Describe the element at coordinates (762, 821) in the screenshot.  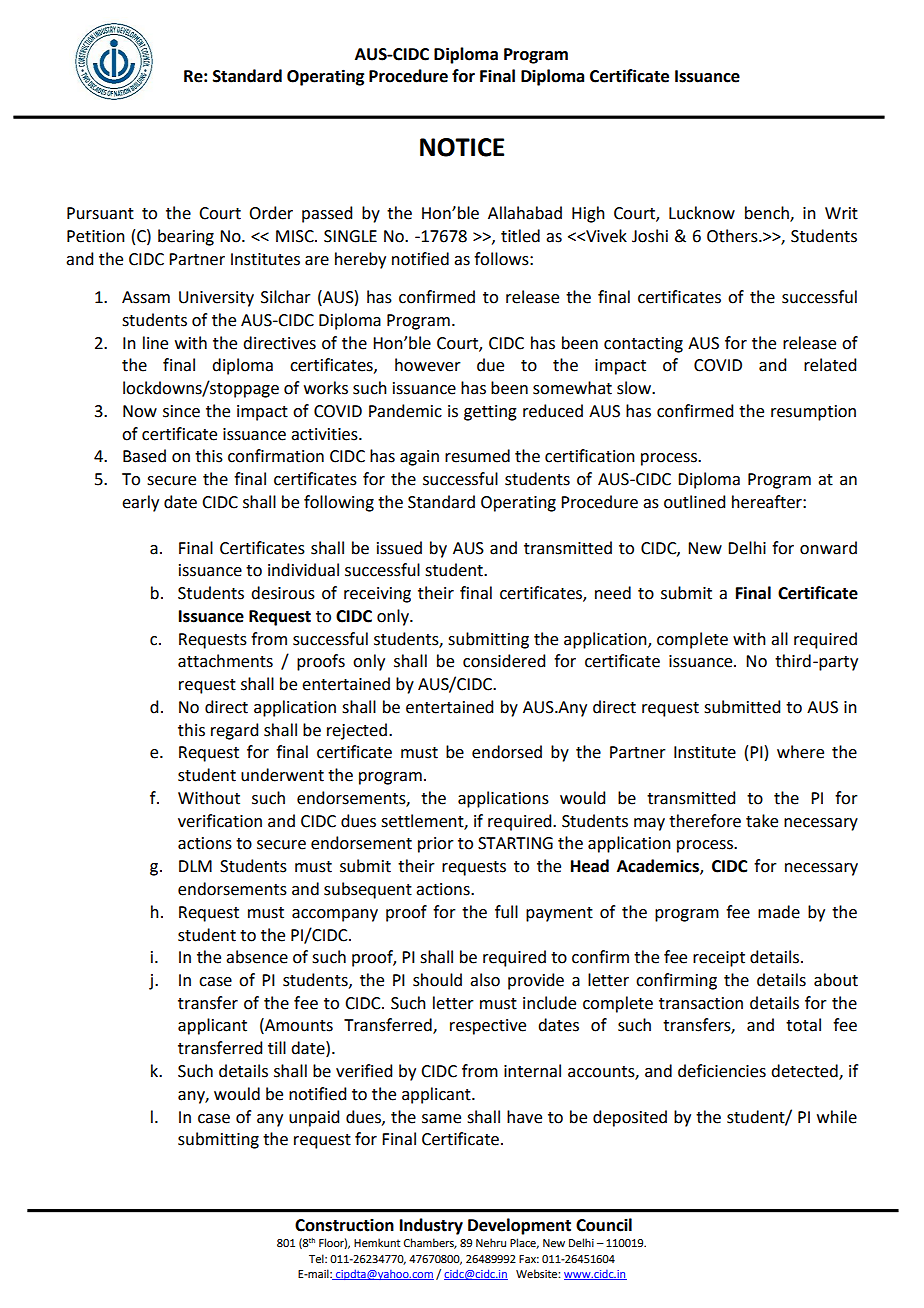
I see `take` at that location.
